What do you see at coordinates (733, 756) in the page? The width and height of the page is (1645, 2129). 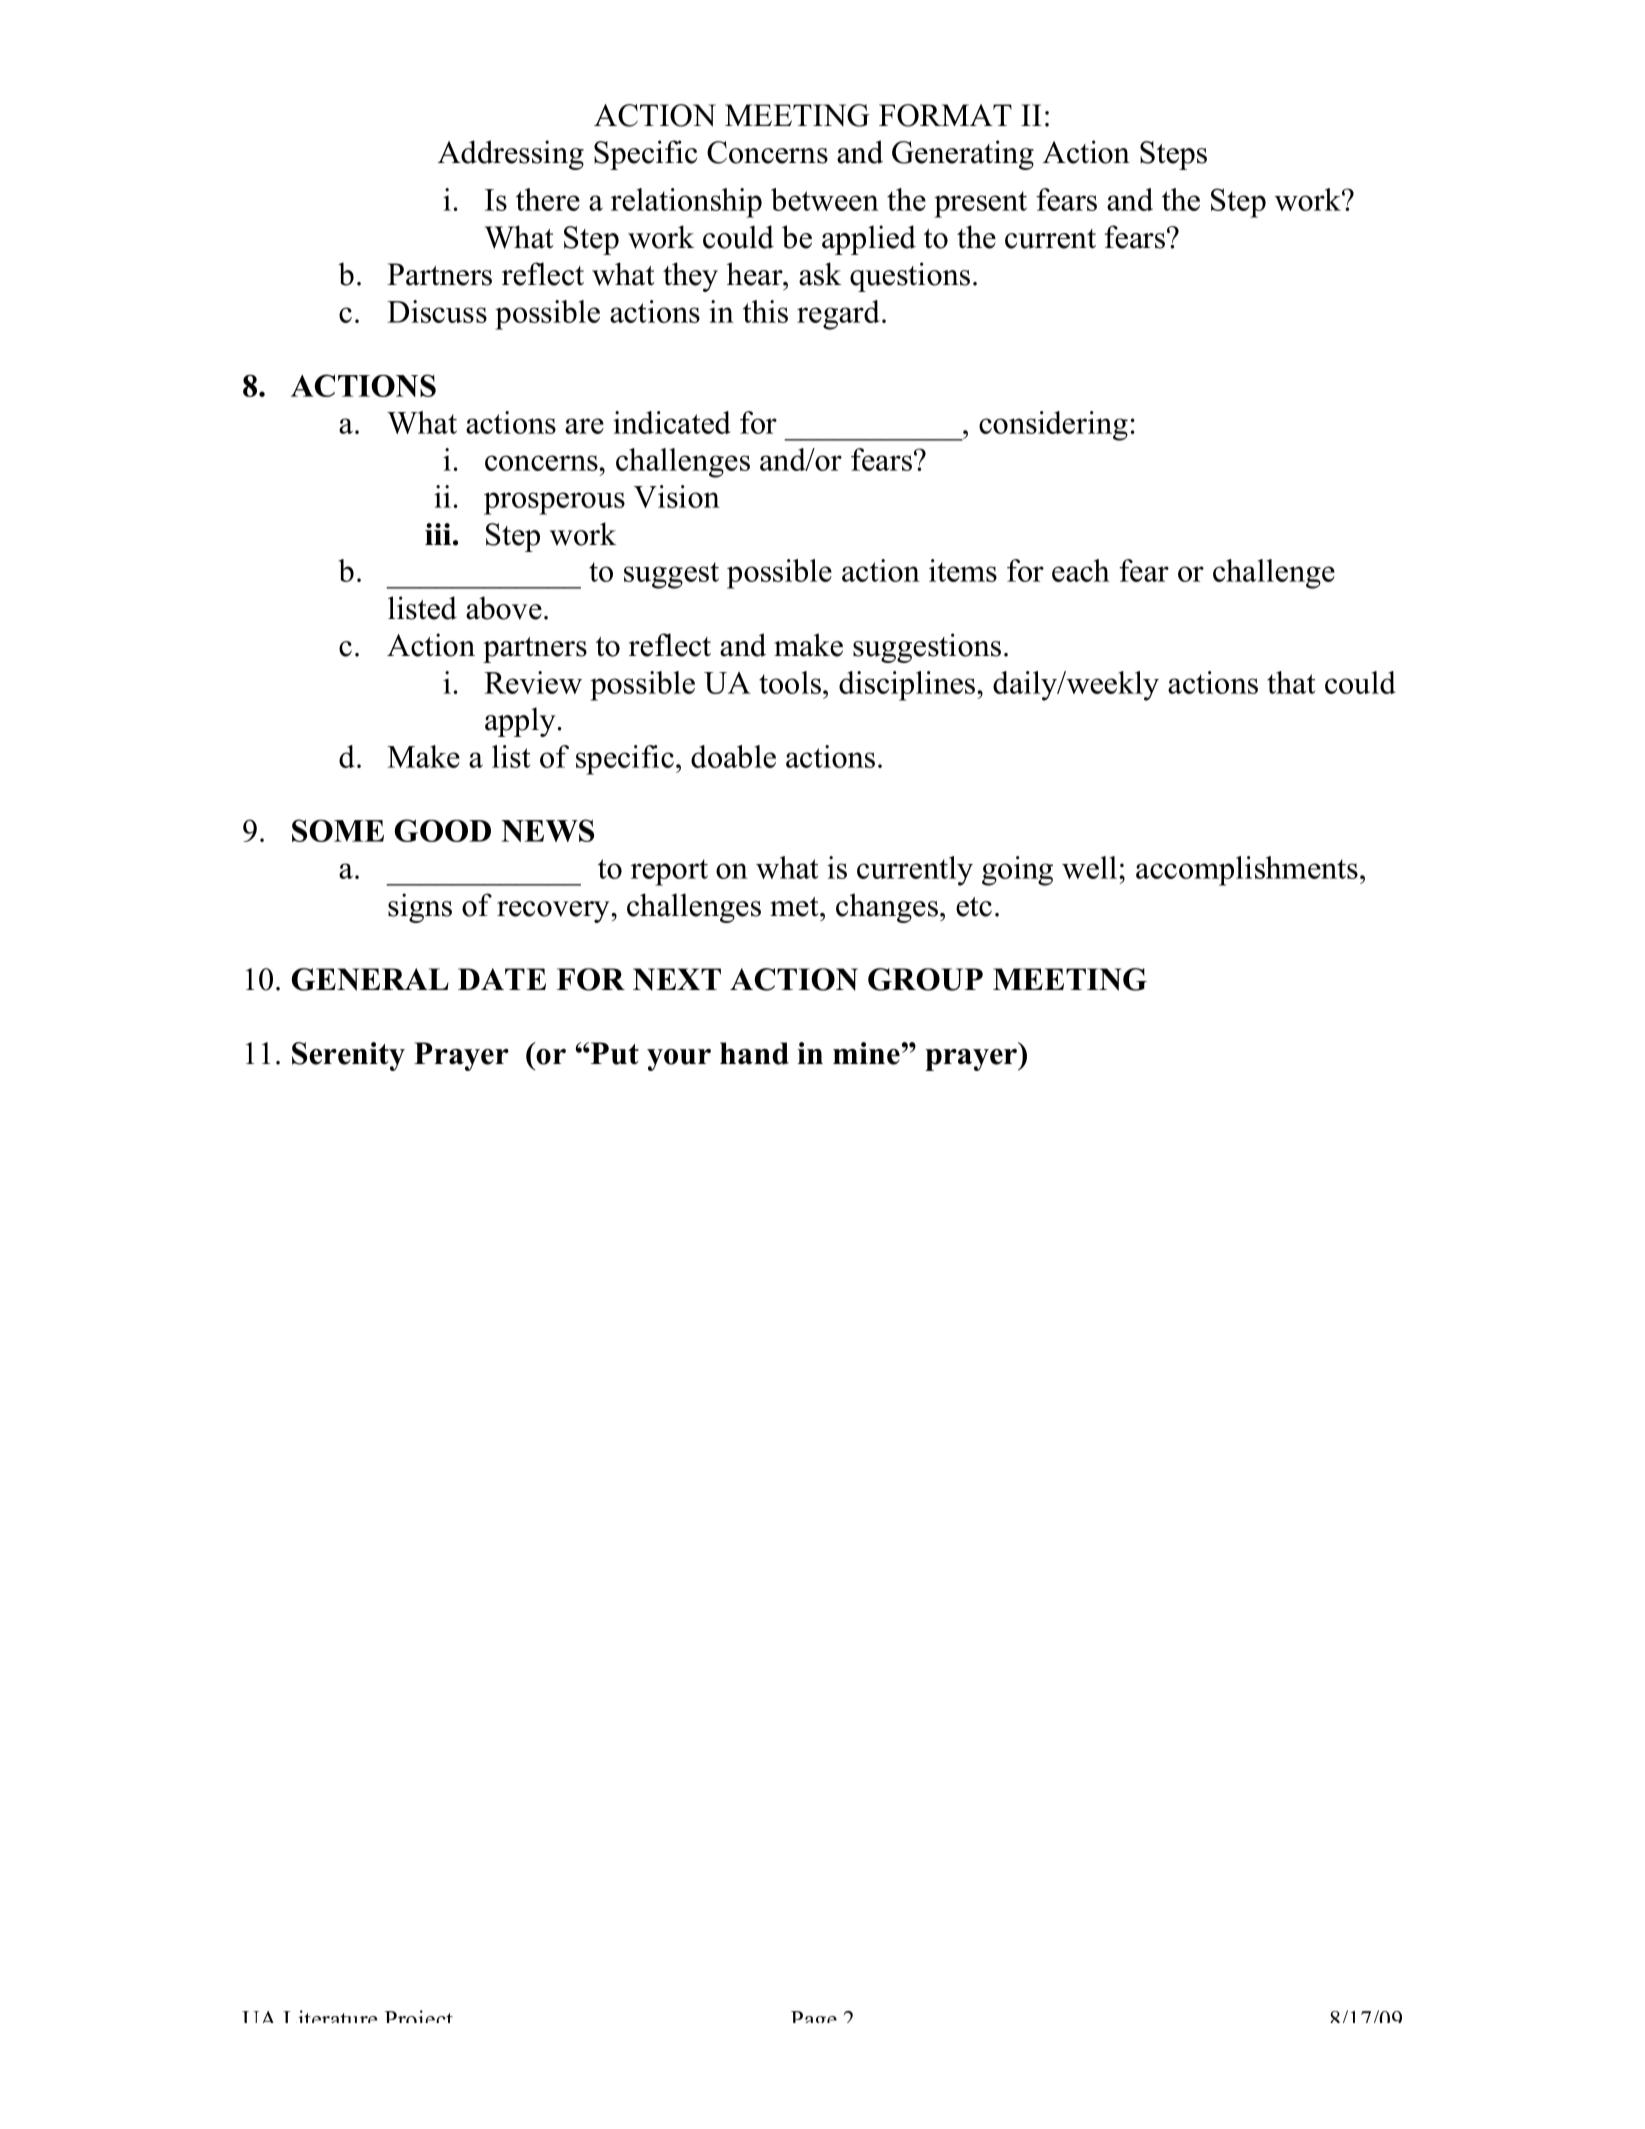 I see `doable` at bounding box center [733, 756].
